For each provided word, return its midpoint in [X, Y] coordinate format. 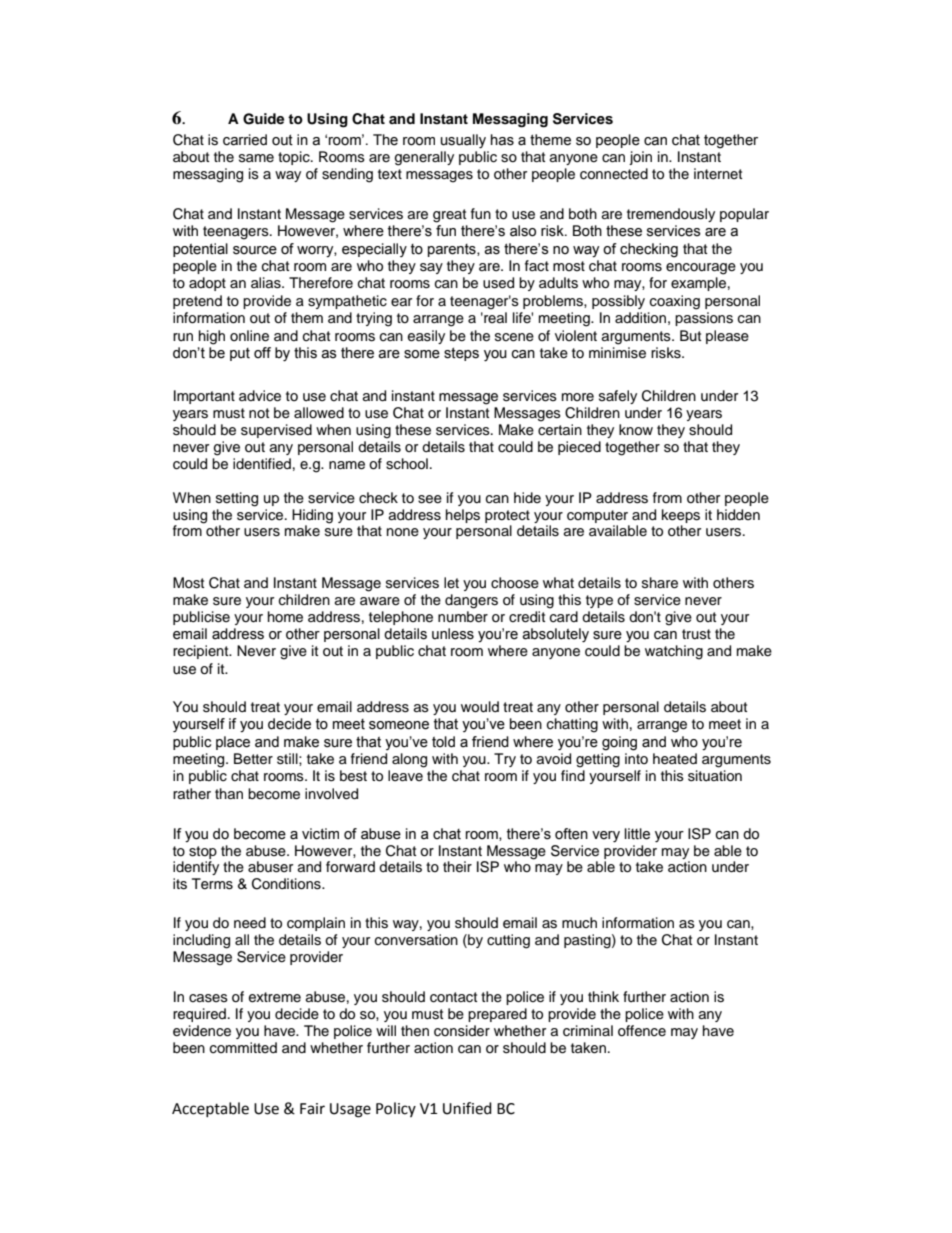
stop [203, 852]
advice [260, 396]
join [640, 158]
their [457, 867]
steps [461, 354]
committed [243, 1048]
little [637, 834]
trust [696, 634]
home [285, 617]
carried [245, 140]
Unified [467, 1108]
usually [463, 141]
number [463, 617]
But [690, 335]
